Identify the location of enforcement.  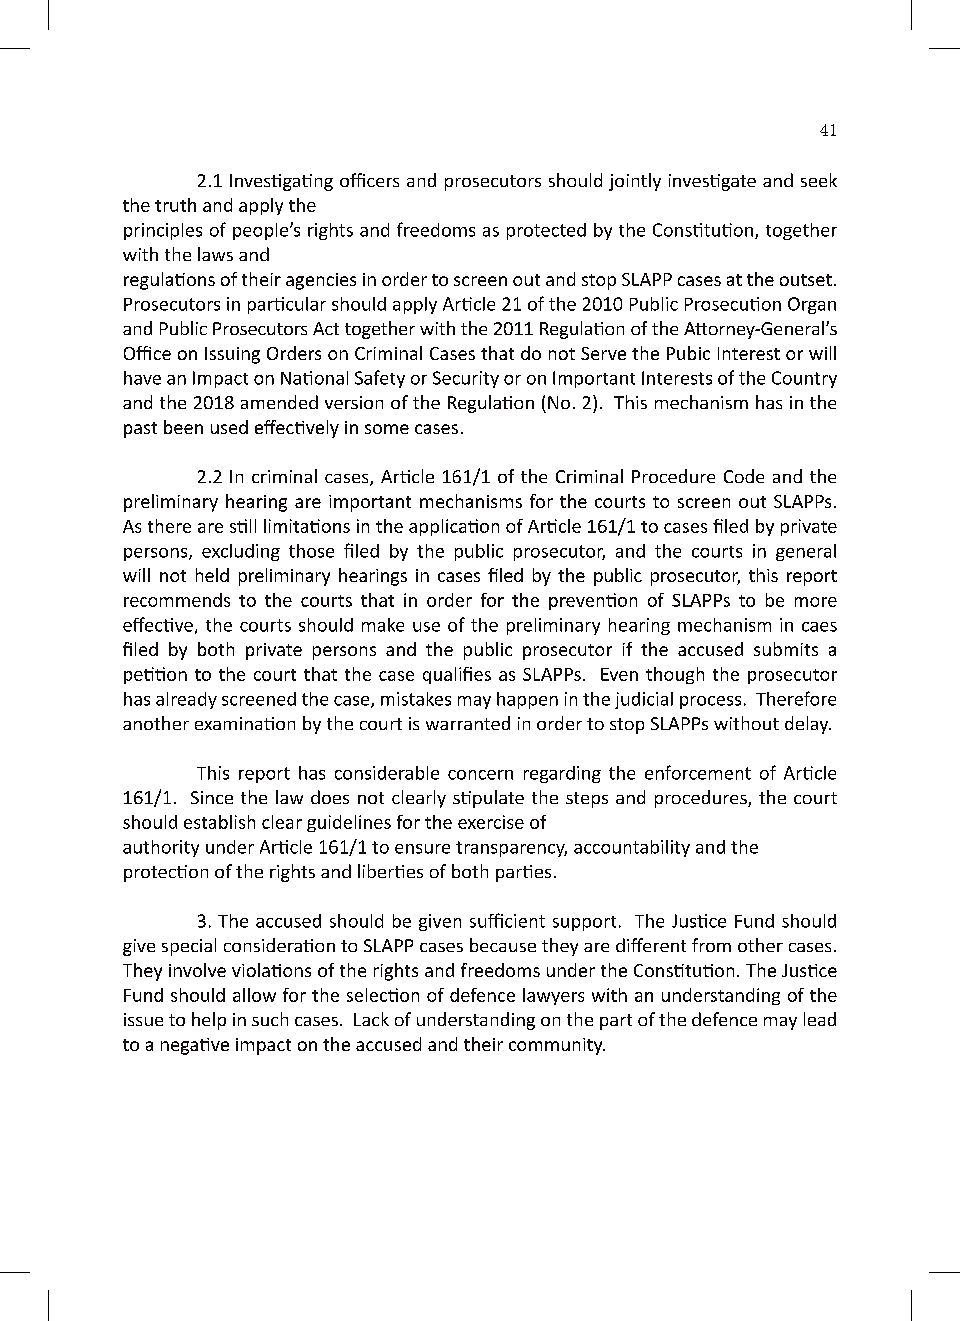
(698, 772).
